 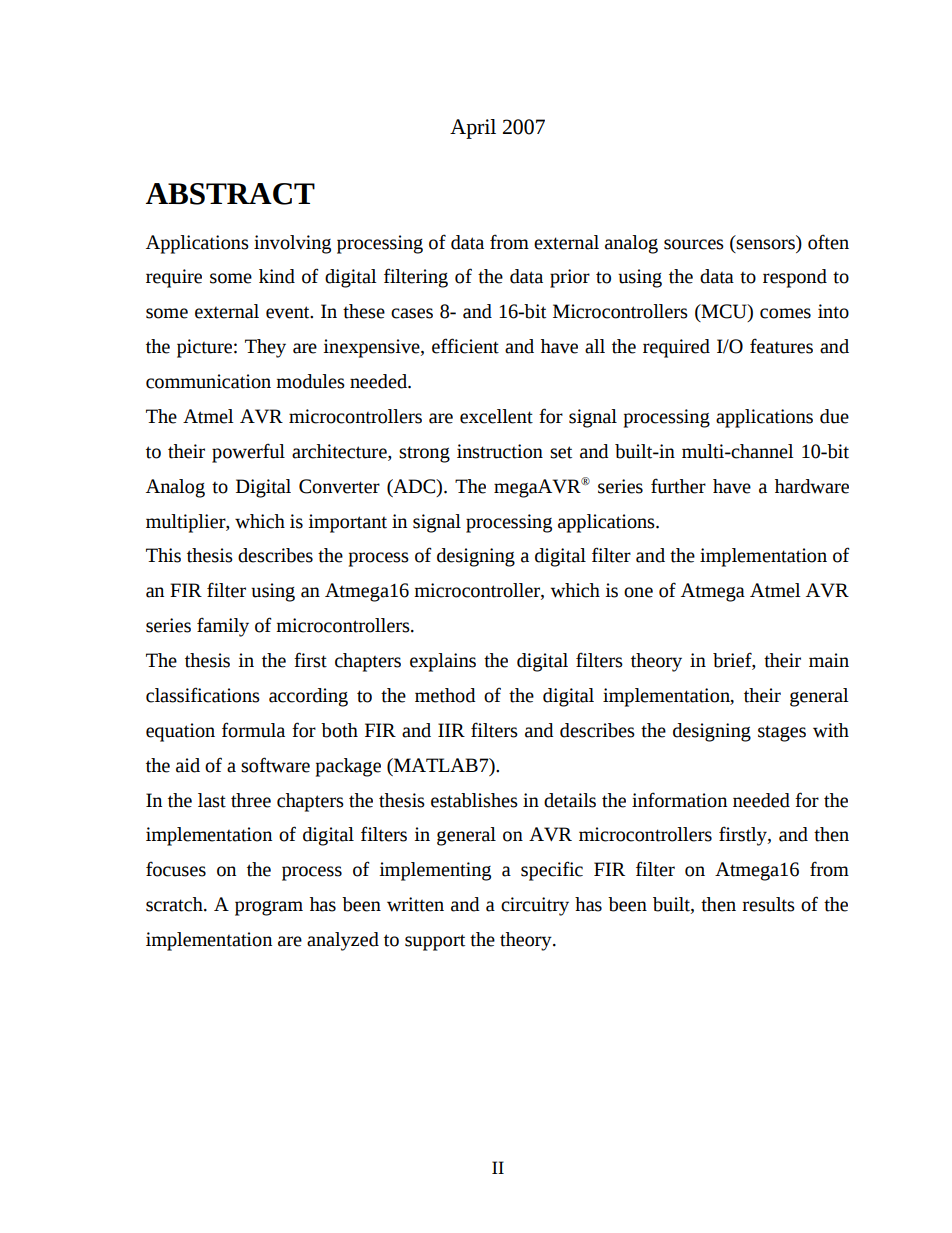 What do you see at coordinates (765, 244) in the screenshot?
I see `sensors` at bounding box center [765, 244].
